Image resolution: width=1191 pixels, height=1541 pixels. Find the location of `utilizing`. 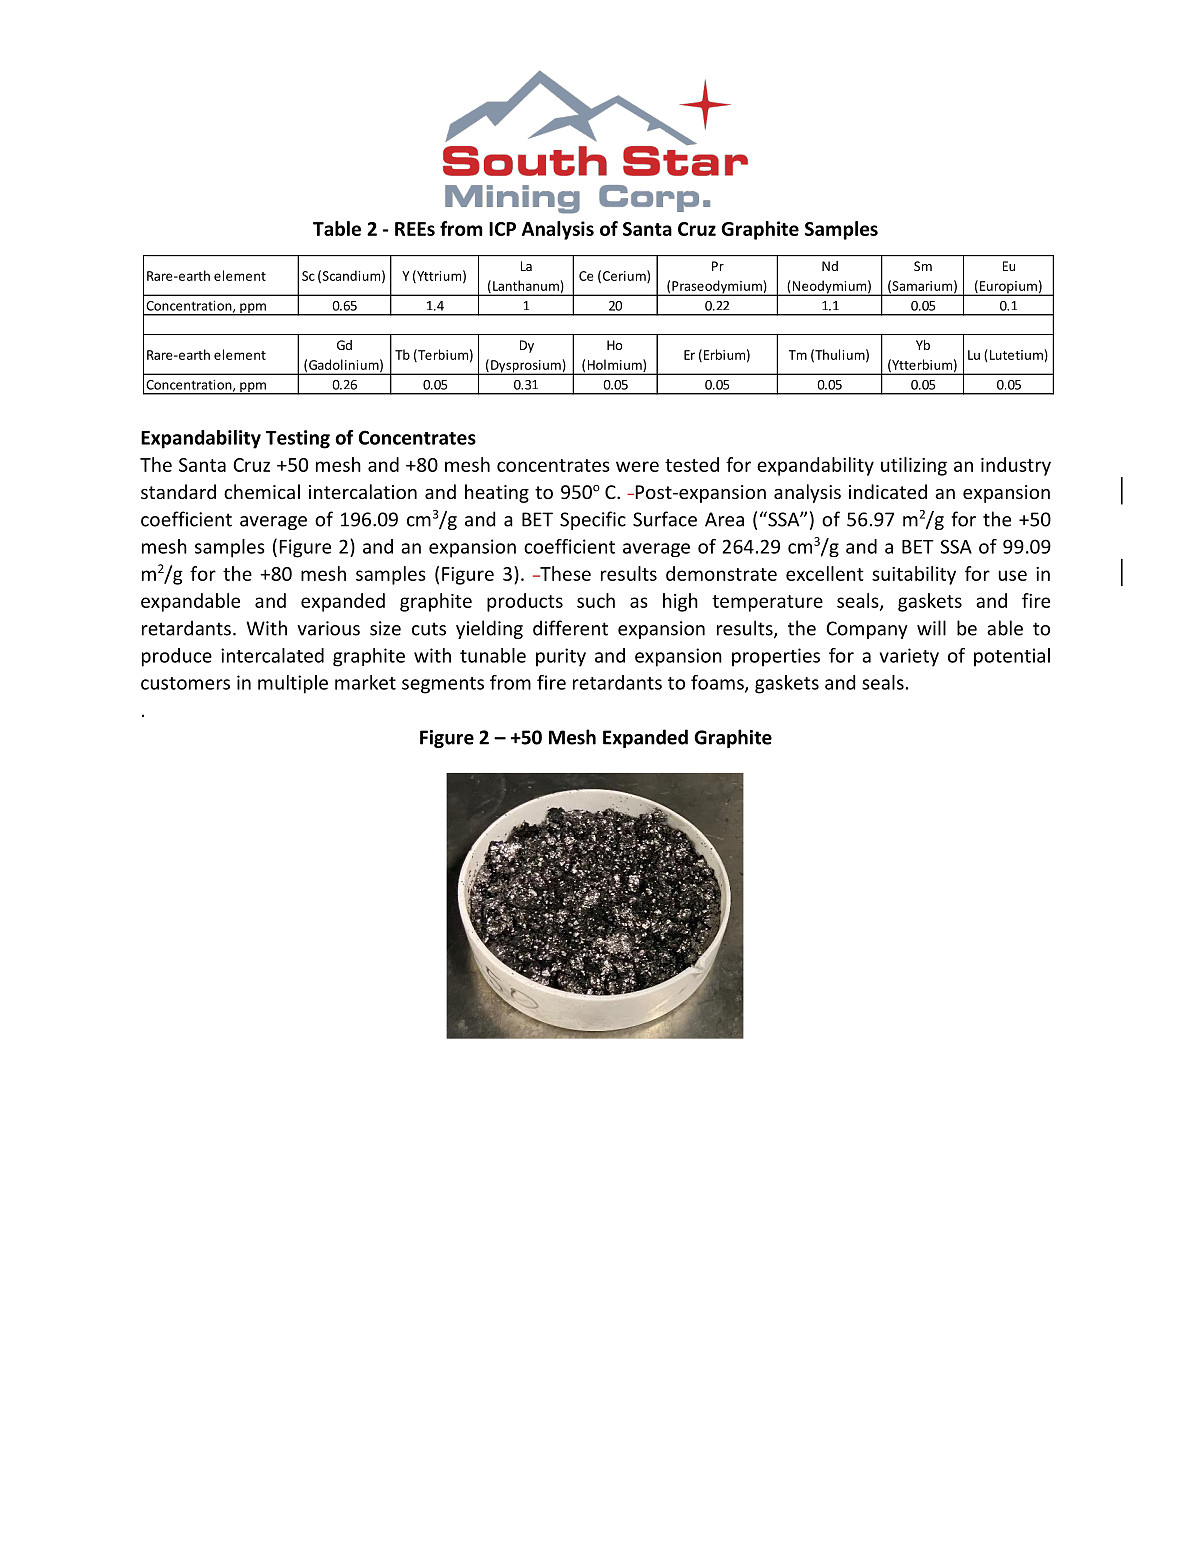

utilizing is located at coordinates (914, 466).
